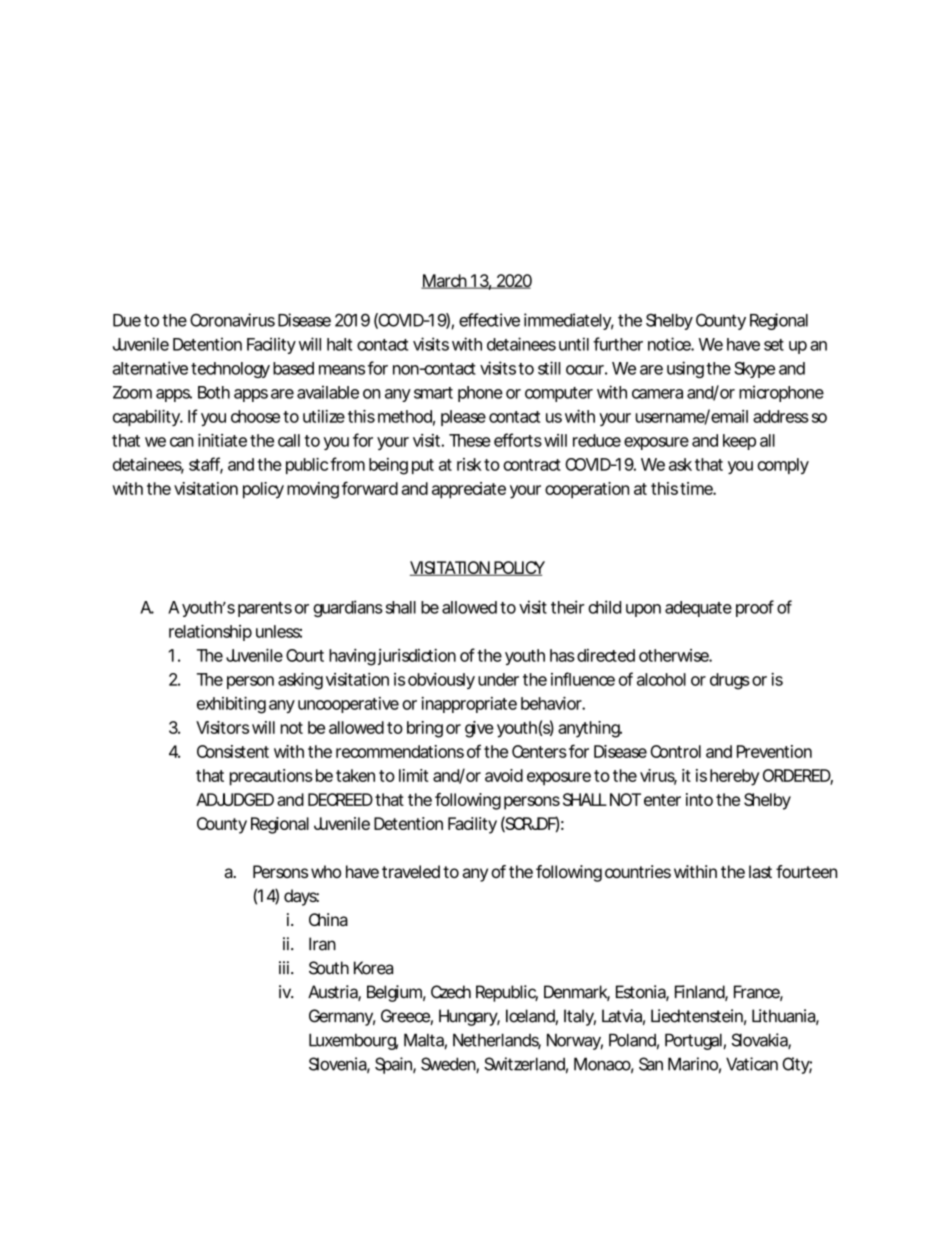  Describe the element at coordinates (774, 345) in the page. I see `set` at that location.
